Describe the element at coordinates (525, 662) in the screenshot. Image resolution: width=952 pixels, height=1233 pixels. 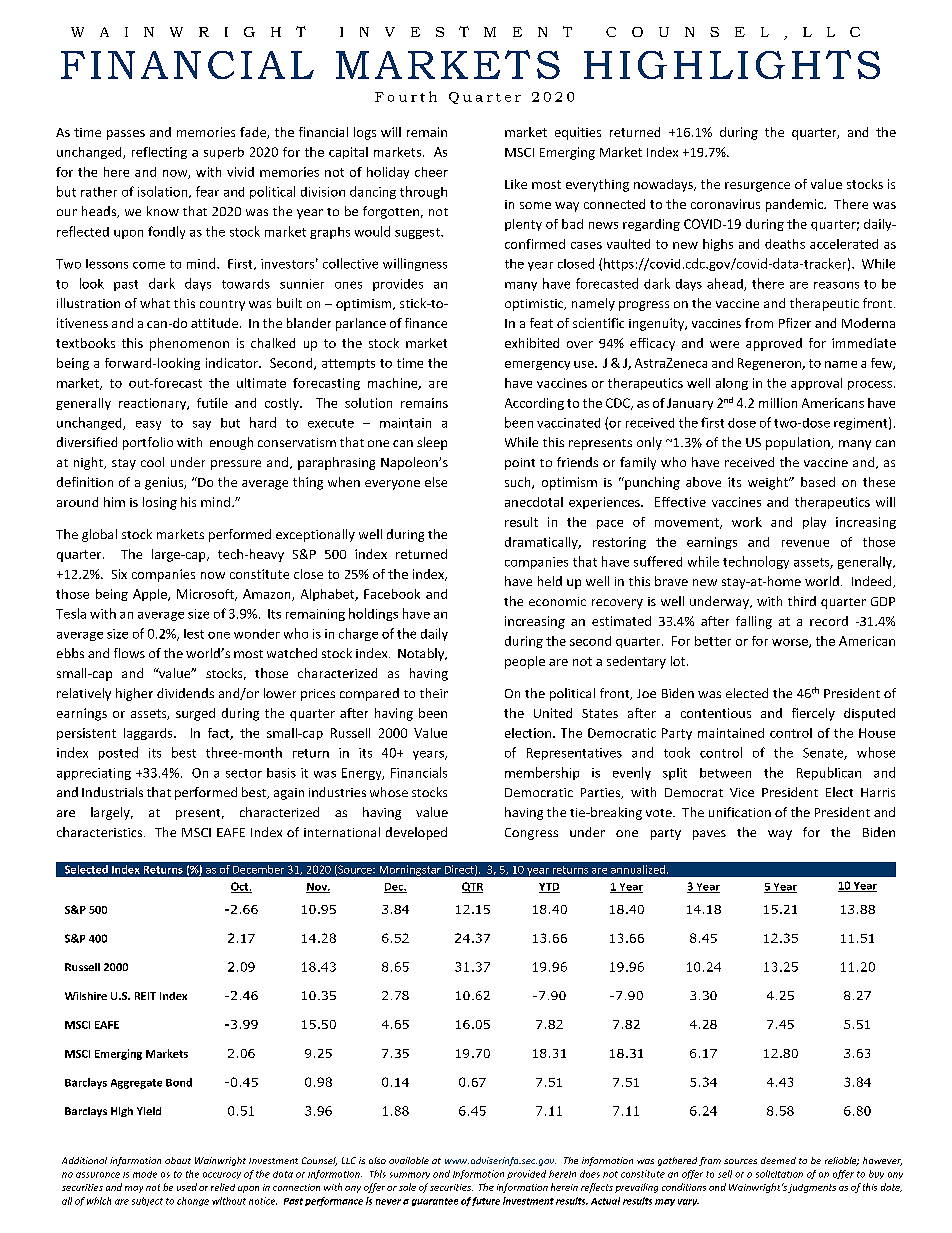
I see `people` at that location.
